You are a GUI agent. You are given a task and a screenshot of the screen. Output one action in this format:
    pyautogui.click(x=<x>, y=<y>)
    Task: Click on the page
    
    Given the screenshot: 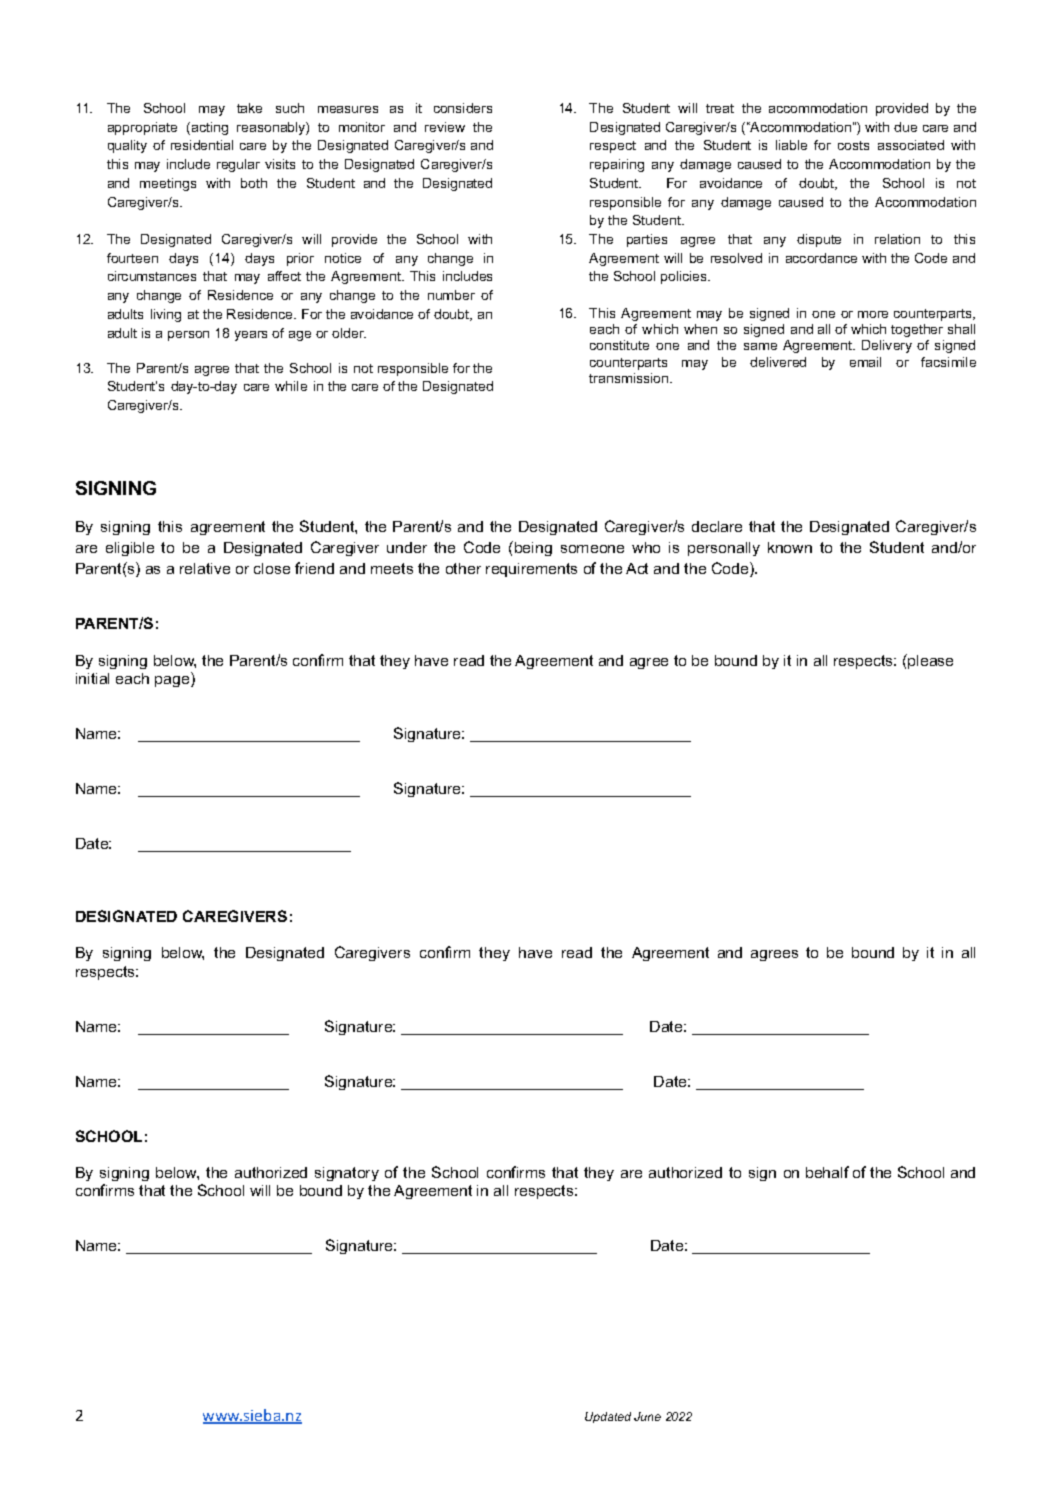 What is the action you would take?
    pyautogui.click(x=173, y=681)
